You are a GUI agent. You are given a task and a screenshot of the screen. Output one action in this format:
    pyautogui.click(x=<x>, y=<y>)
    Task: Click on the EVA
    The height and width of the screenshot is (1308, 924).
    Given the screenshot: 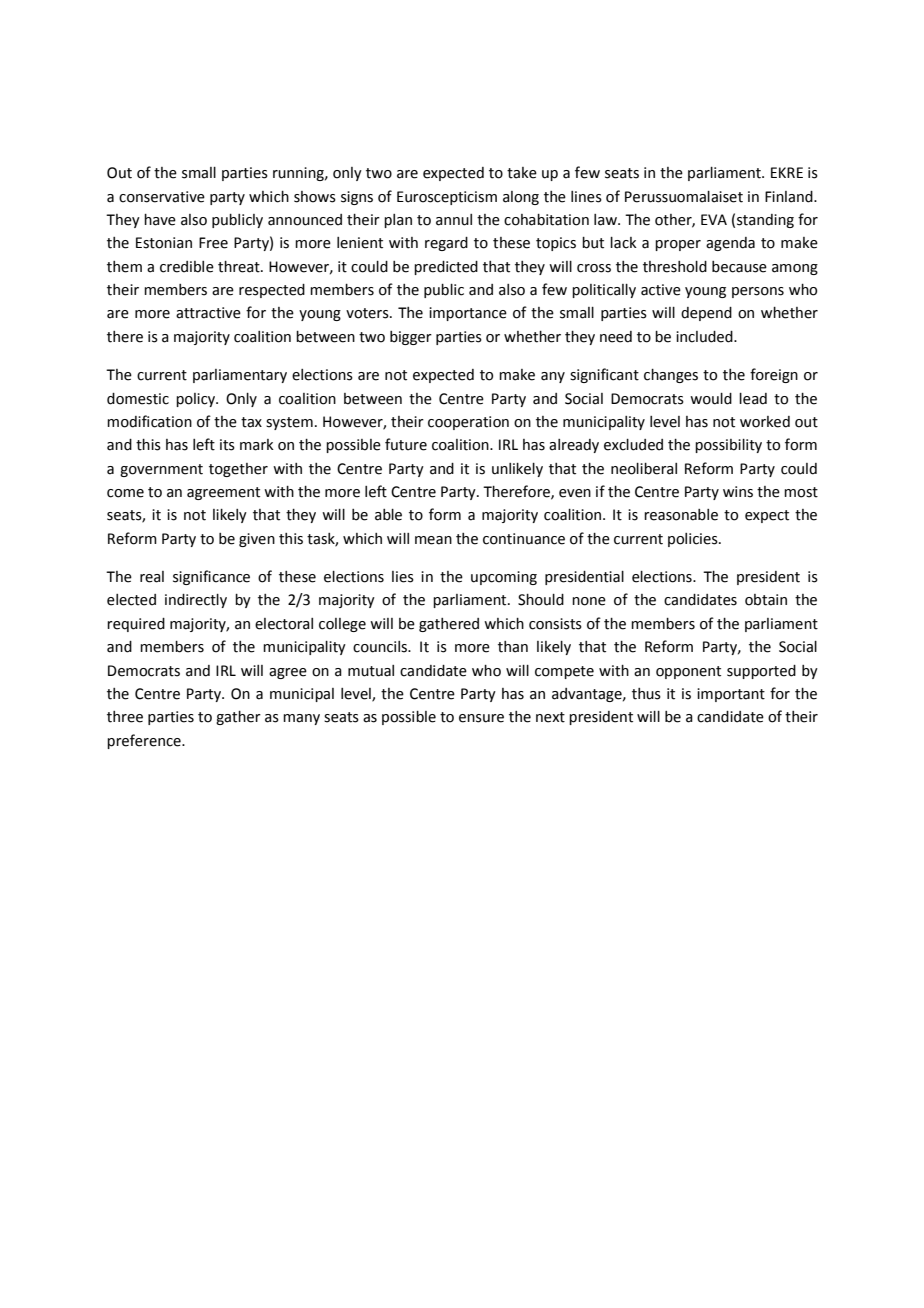 What is the action you would take?
    pyautogui.click(x=714, y=219)
